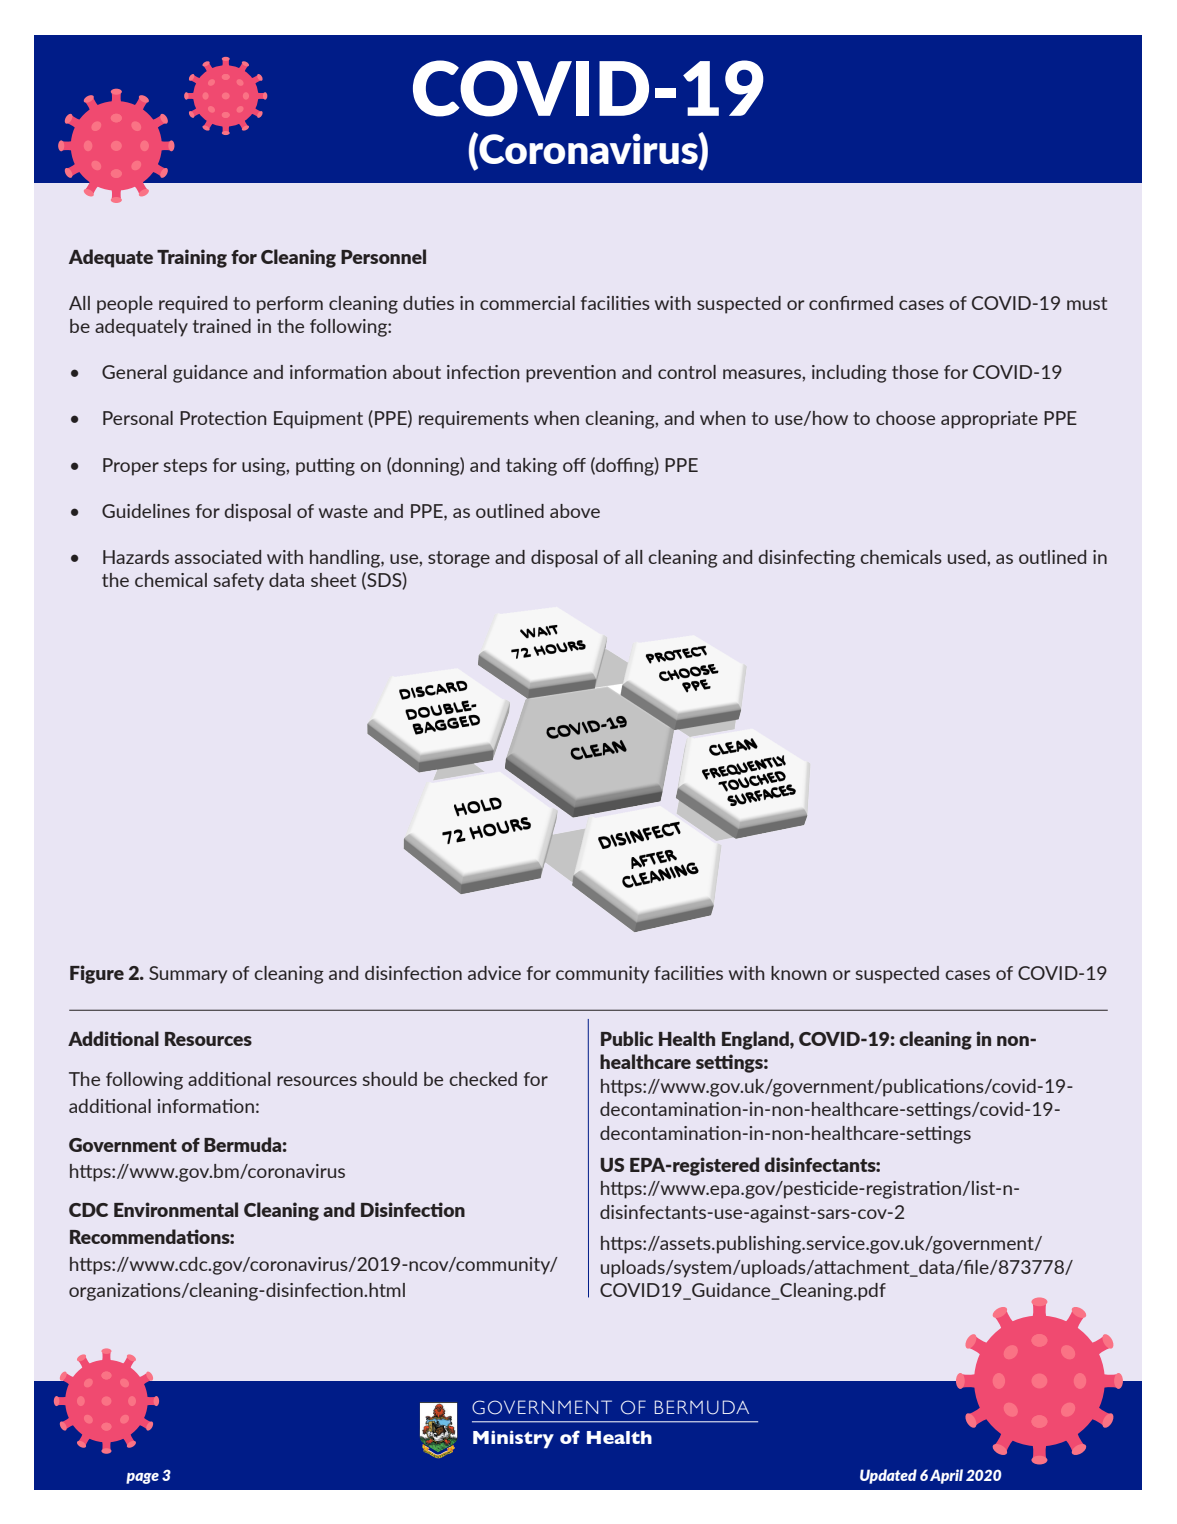 The height and width of the screenshot is (1524, 1177). Describe the element at coordinates (188, 975) in the screenshot. I see `Summary` at that location.
